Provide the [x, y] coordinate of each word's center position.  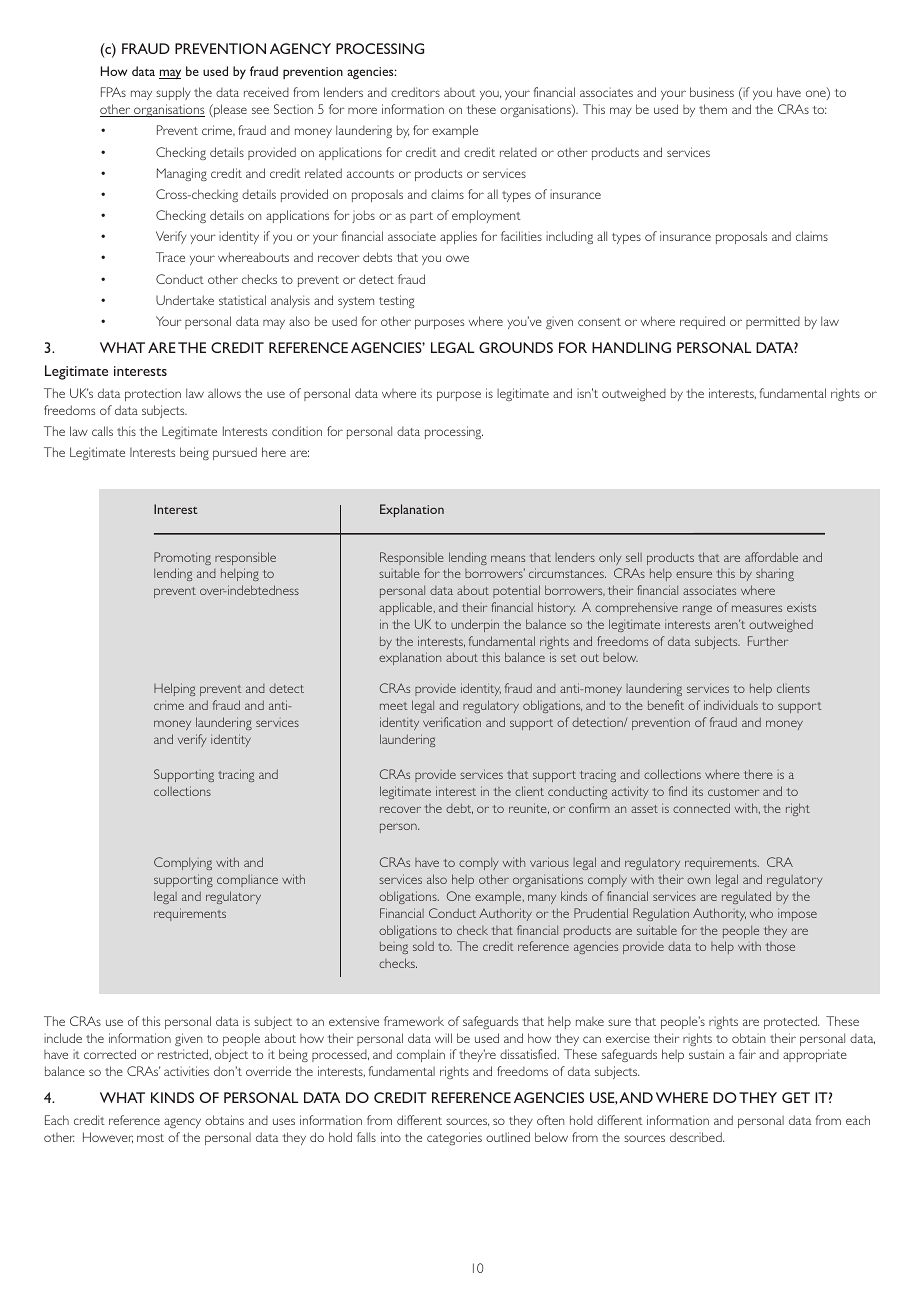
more [362, 110]
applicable [407, 608]
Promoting [182, 558]
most [150, 1138]
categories [454, 1138]
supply [173, 93]
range [697, 610]
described [697, 1137]
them [713, 109]
